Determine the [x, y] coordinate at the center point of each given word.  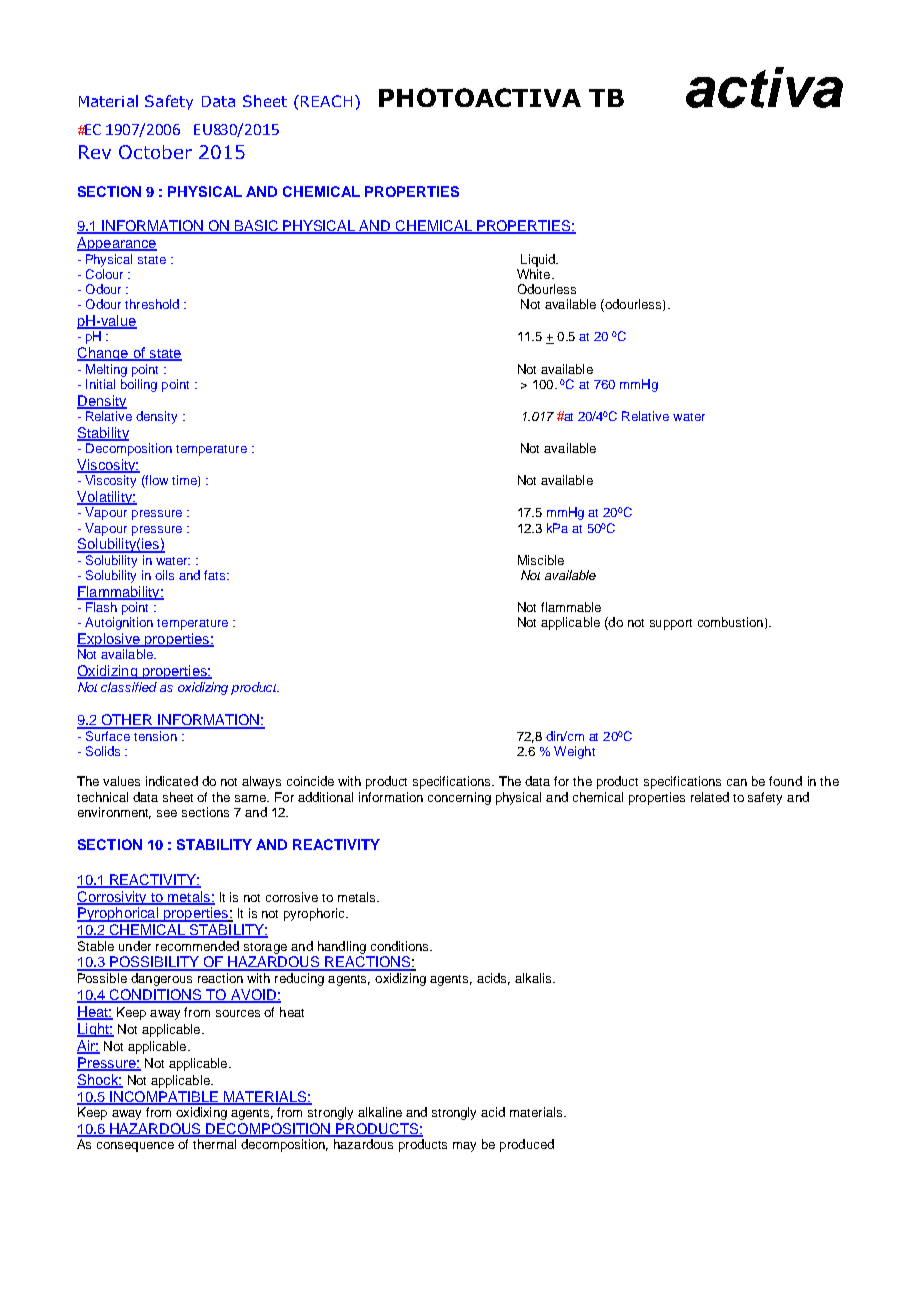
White [535, 274]
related [710, 797]
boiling [139, 385]
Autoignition [119, 623]
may [464, 1147]
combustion [730, 622]
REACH [326, 101]
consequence [135, 1147]
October [155, 152]
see [167, 813]
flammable [571, 607]
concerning [459, 798]
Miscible [541, 560]
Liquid [539, 260]
